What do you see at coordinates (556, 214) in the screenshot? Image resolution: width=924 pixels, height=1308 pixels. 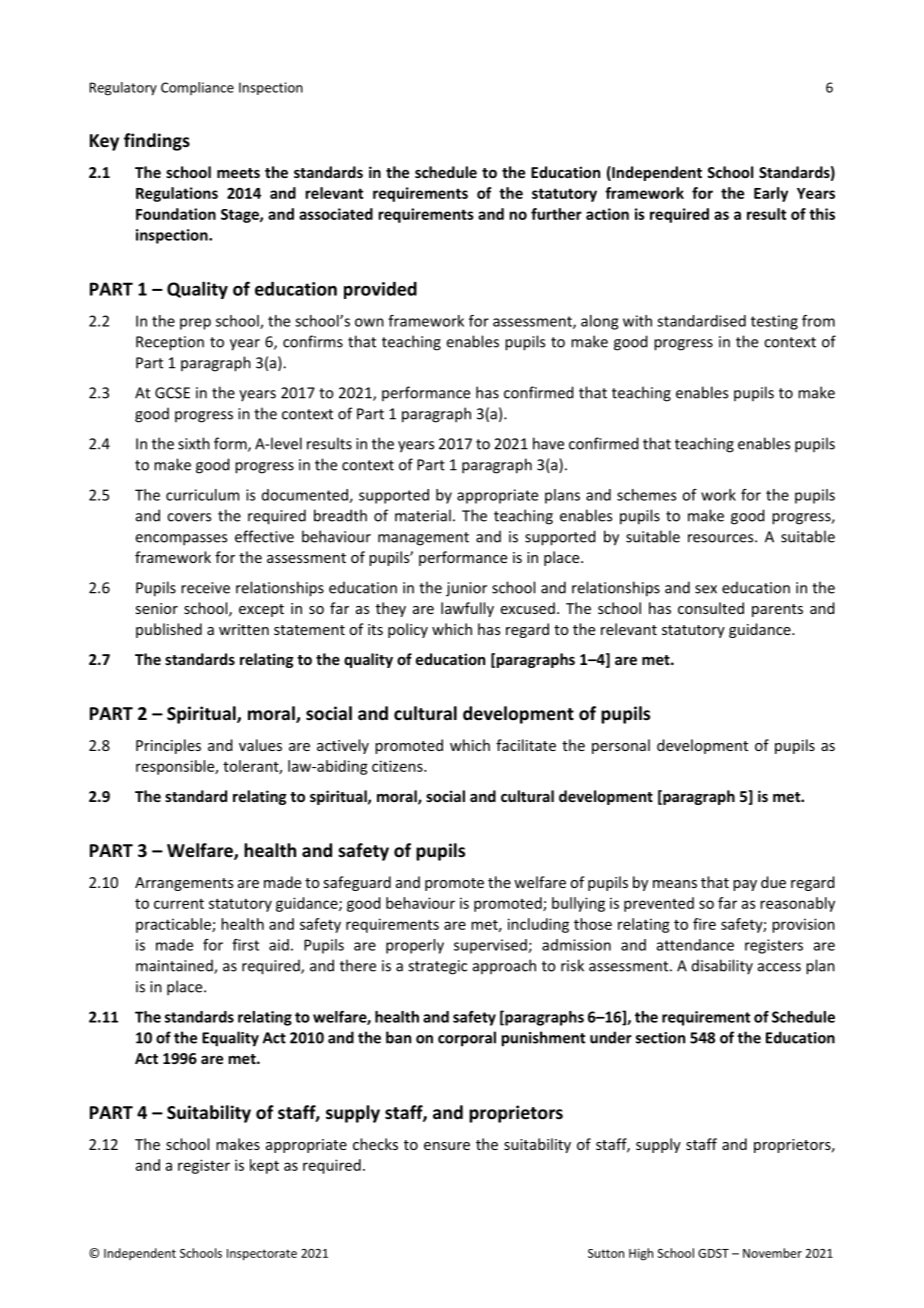 I see `further` at bounding box center [556, 214].
